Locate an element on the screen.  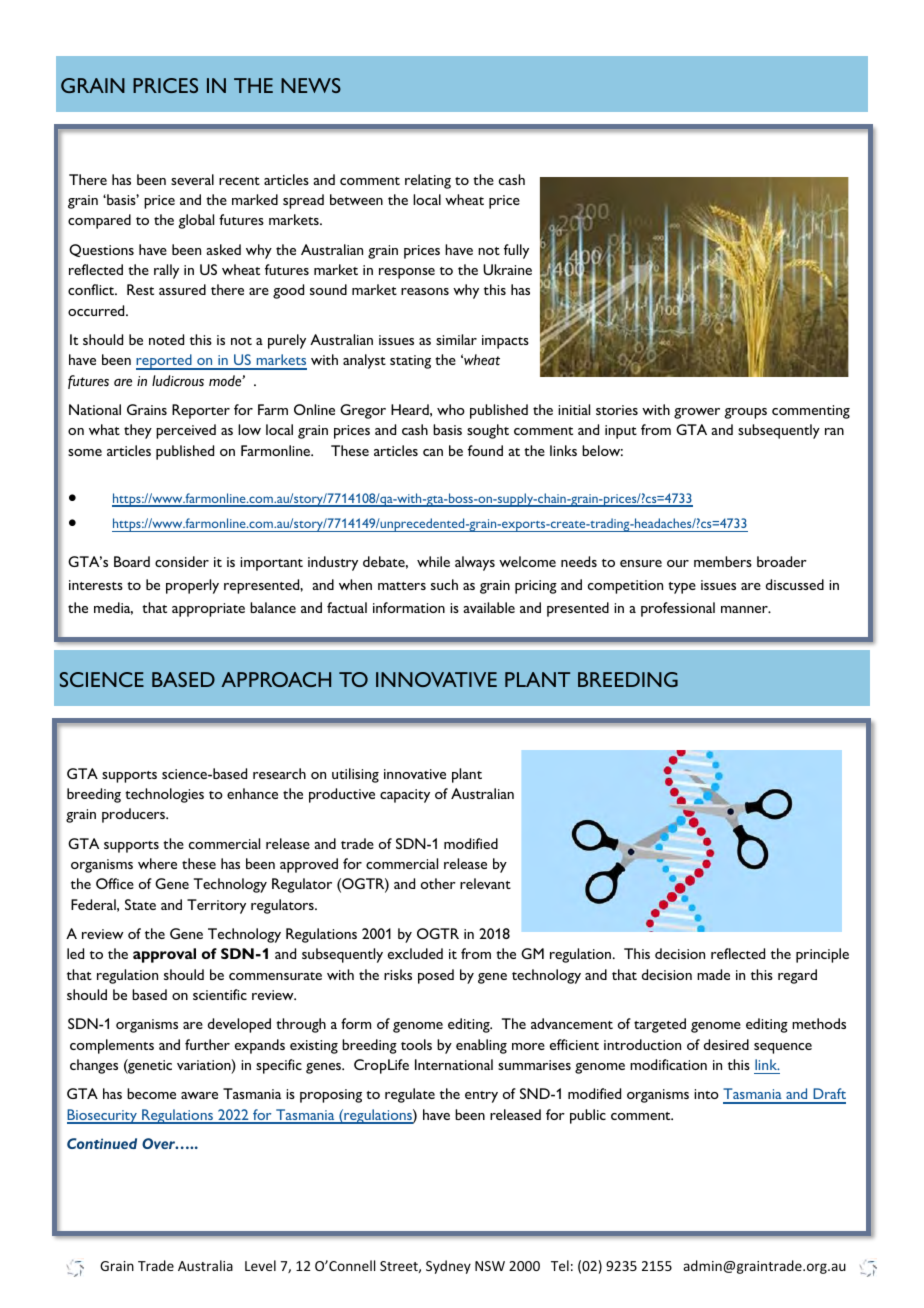
relating is located at coordinates (428, 181).
